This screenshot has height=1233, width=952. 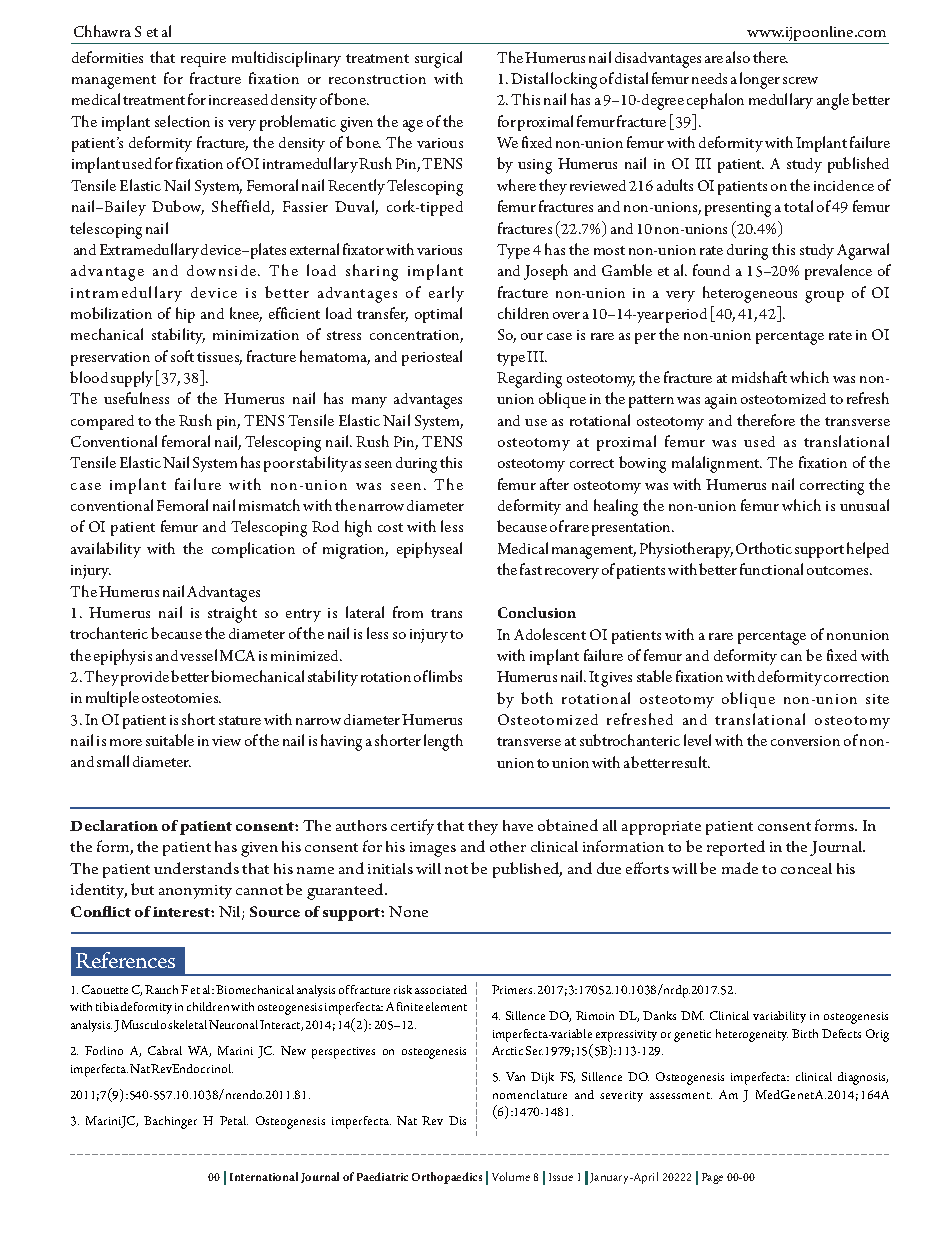 I want to click on Petal, so click(x=234, y=1120).
